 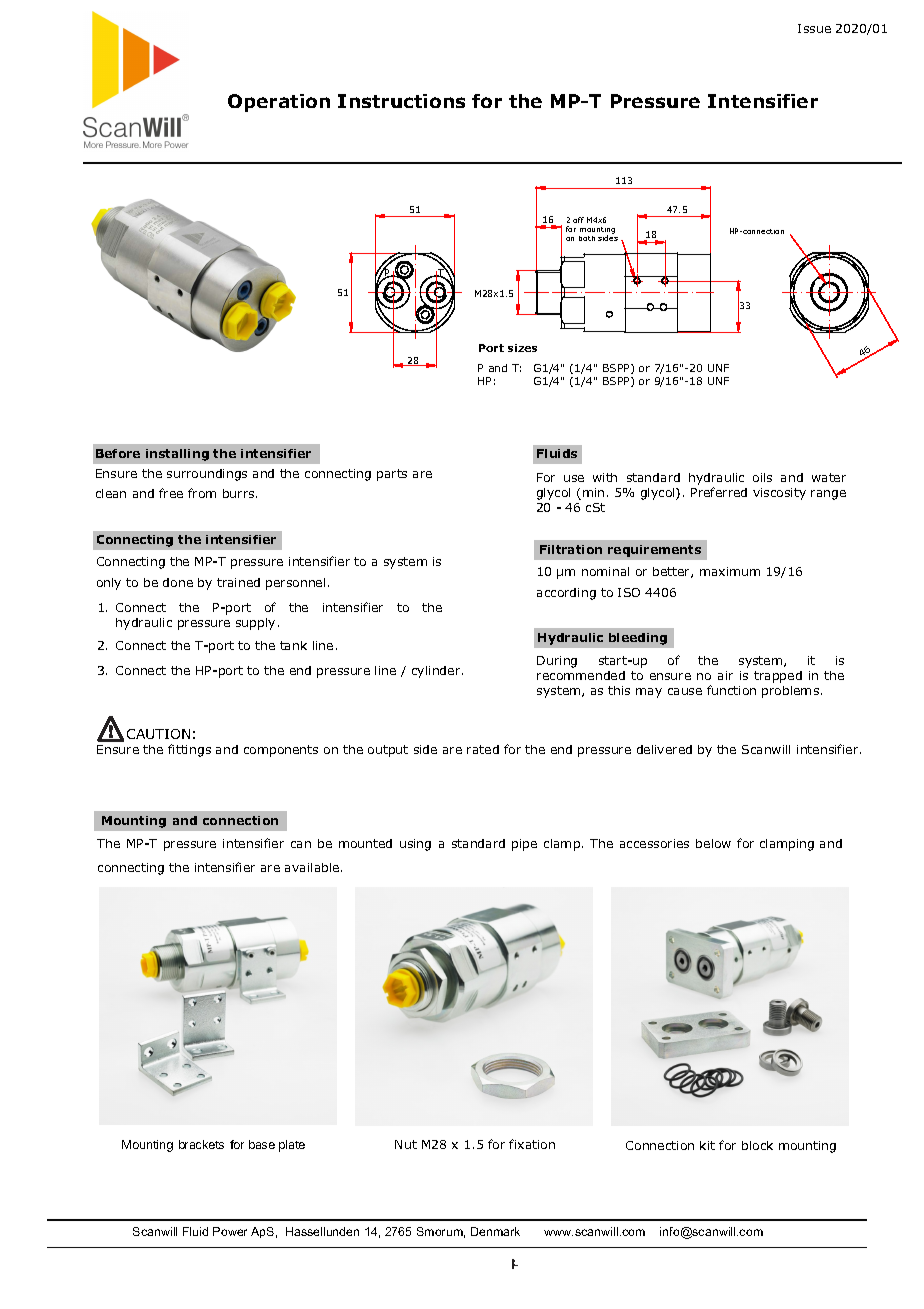 I want to click on Power, so click(x=230, y=1231).
